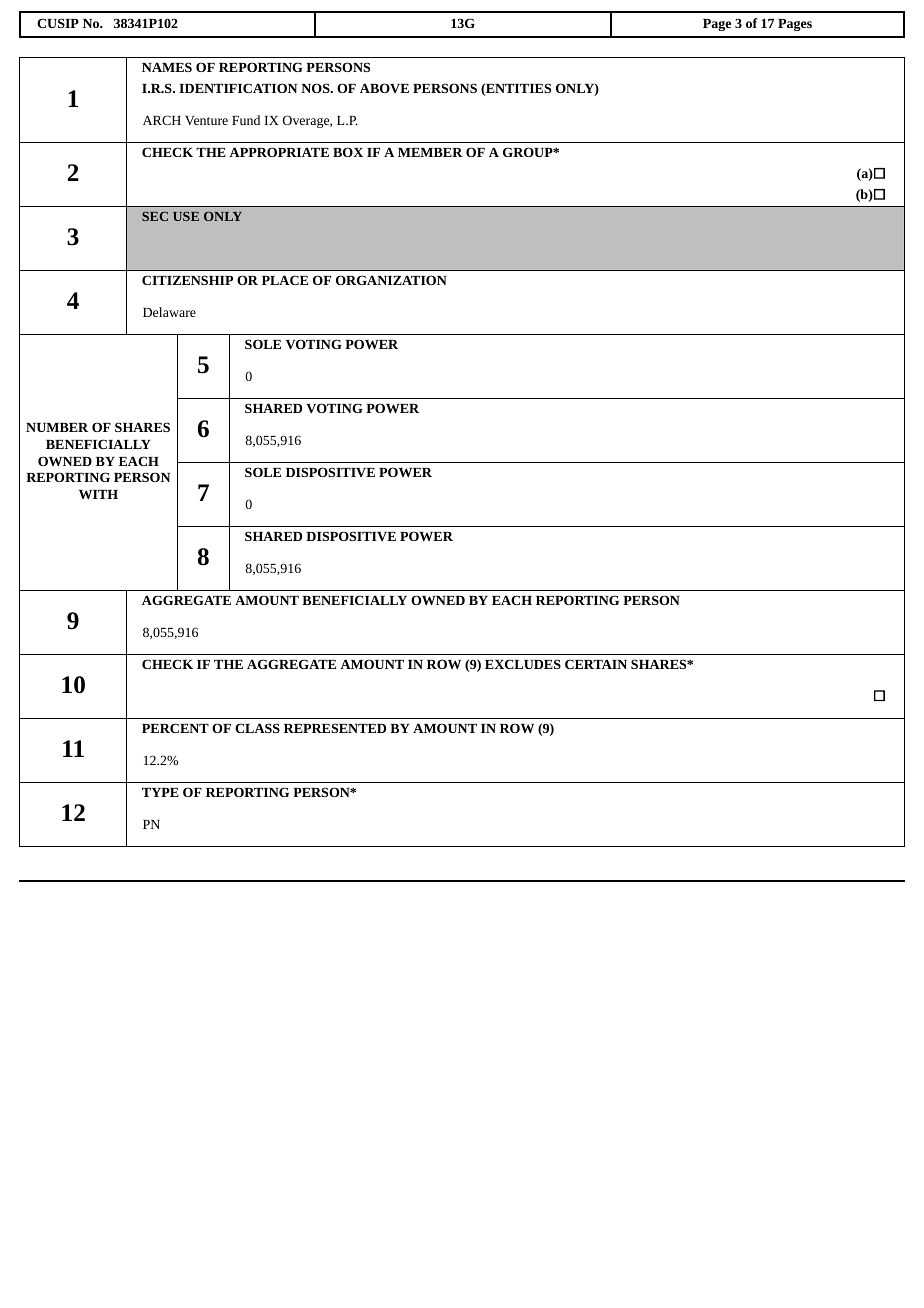  Describe the element at coordinates (285, 280) in the page. I see `PLACE` at that location.
